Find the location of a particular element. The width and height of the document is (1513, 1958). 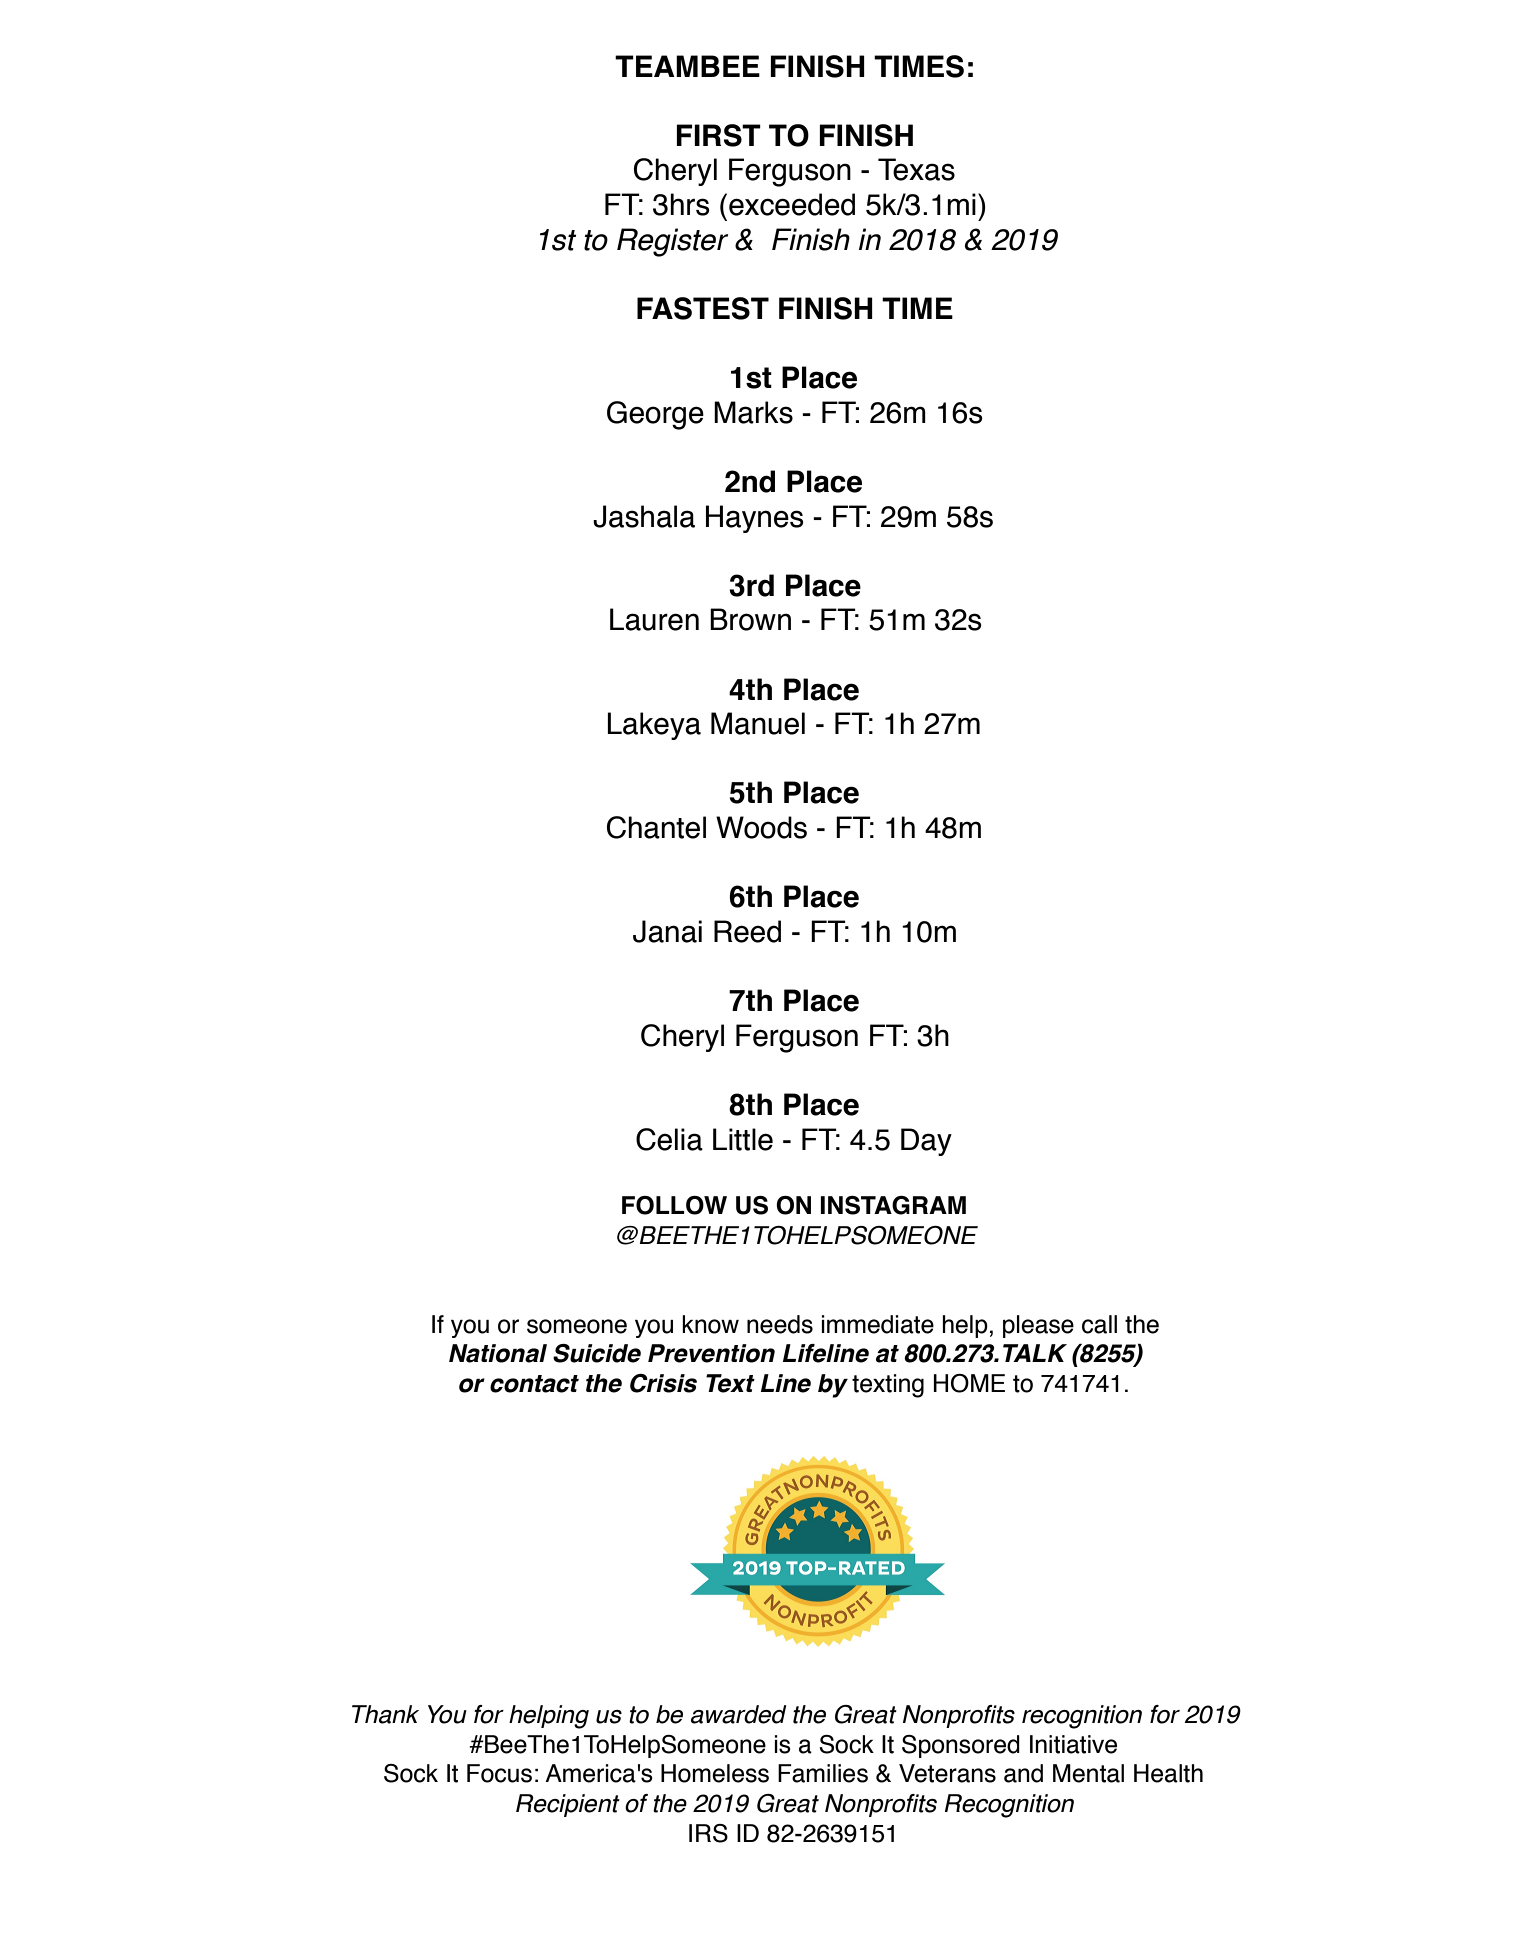

Woods is located at coordinates (761, 827).
